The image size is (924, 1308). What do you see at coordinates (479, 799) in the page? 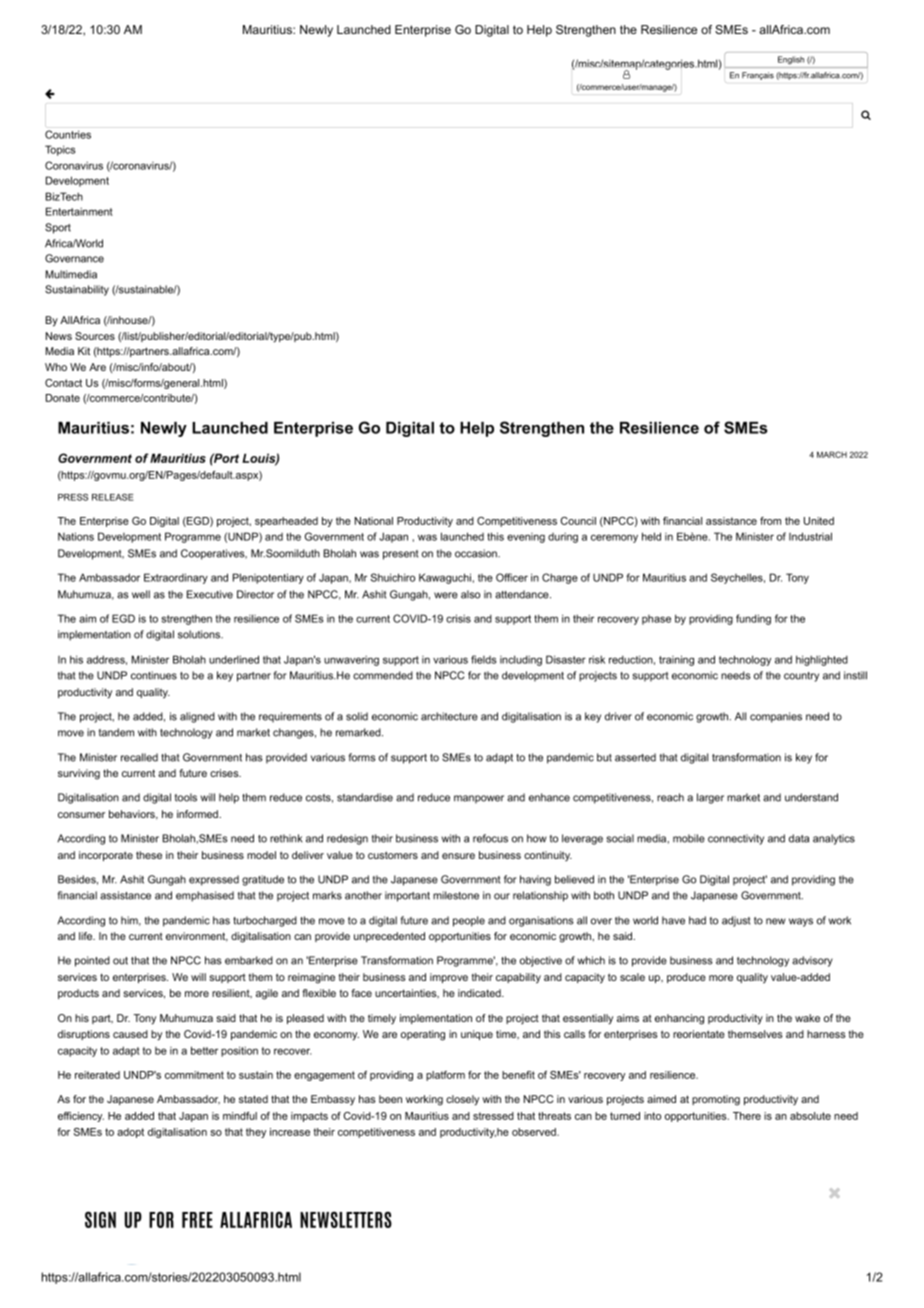
I see `manpower` at bounding box center [479, 799].
